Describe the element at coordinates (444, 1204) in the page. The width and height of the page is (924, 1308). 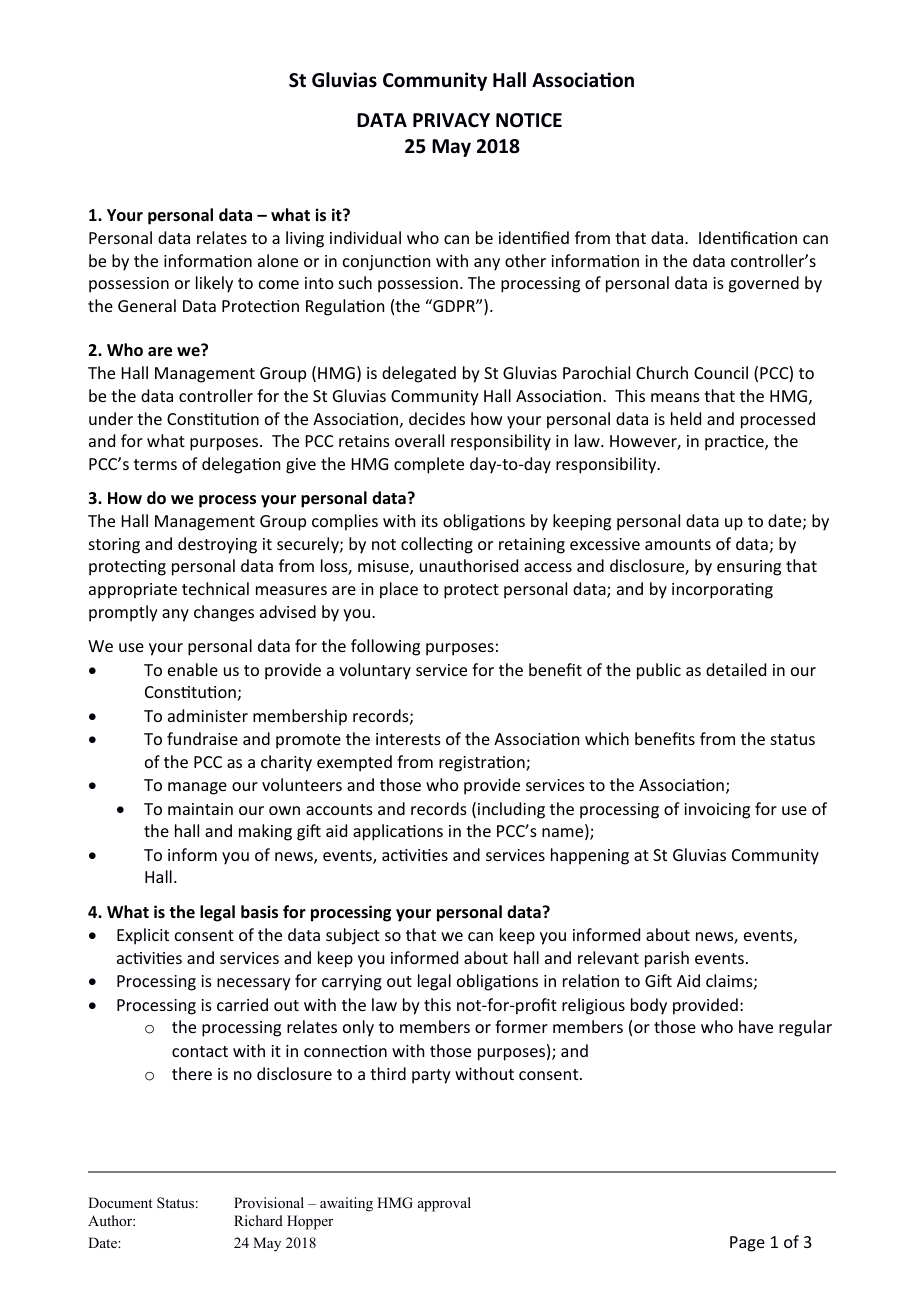
I see `approval` at that location.
